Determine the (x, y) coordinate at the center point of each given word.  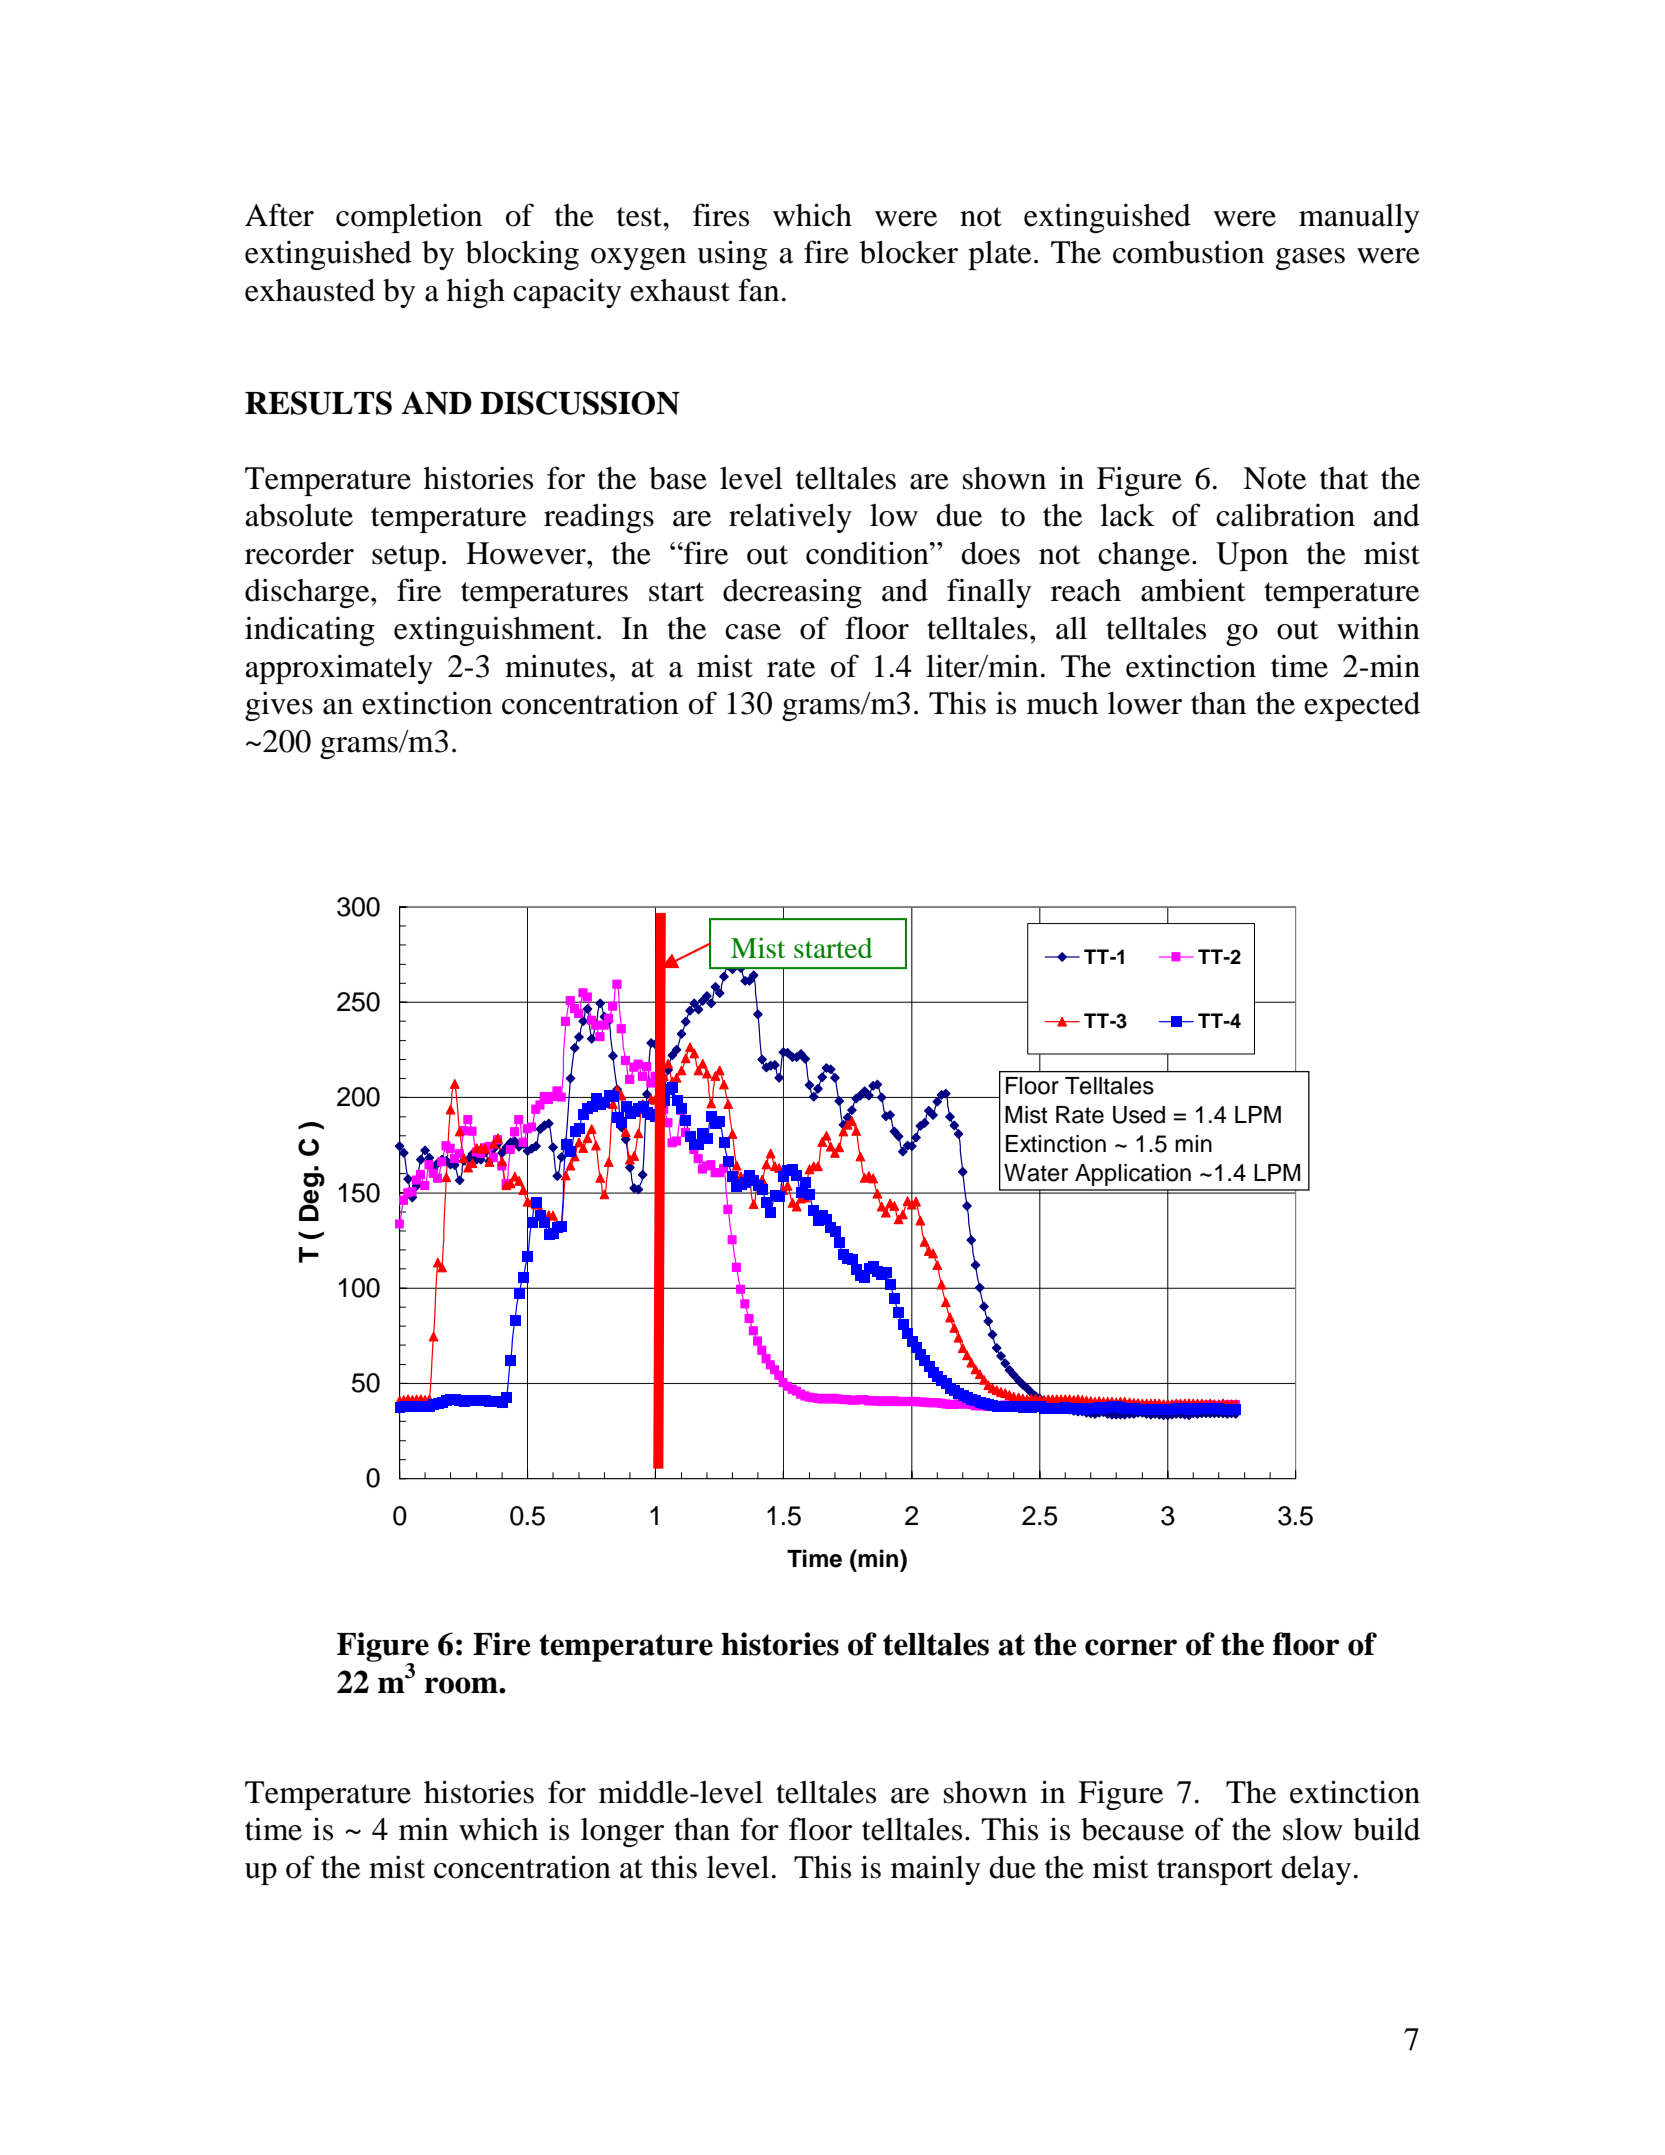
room (462, 1685)
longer (622, 1832)
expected (1362, 706)
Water (1036, 1173)
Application (1133, 1175)
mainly (935, 1870)
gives (279, 706)
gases (1310, 259)
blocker (909, 252)
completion (409, 218)
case (753, 632)
